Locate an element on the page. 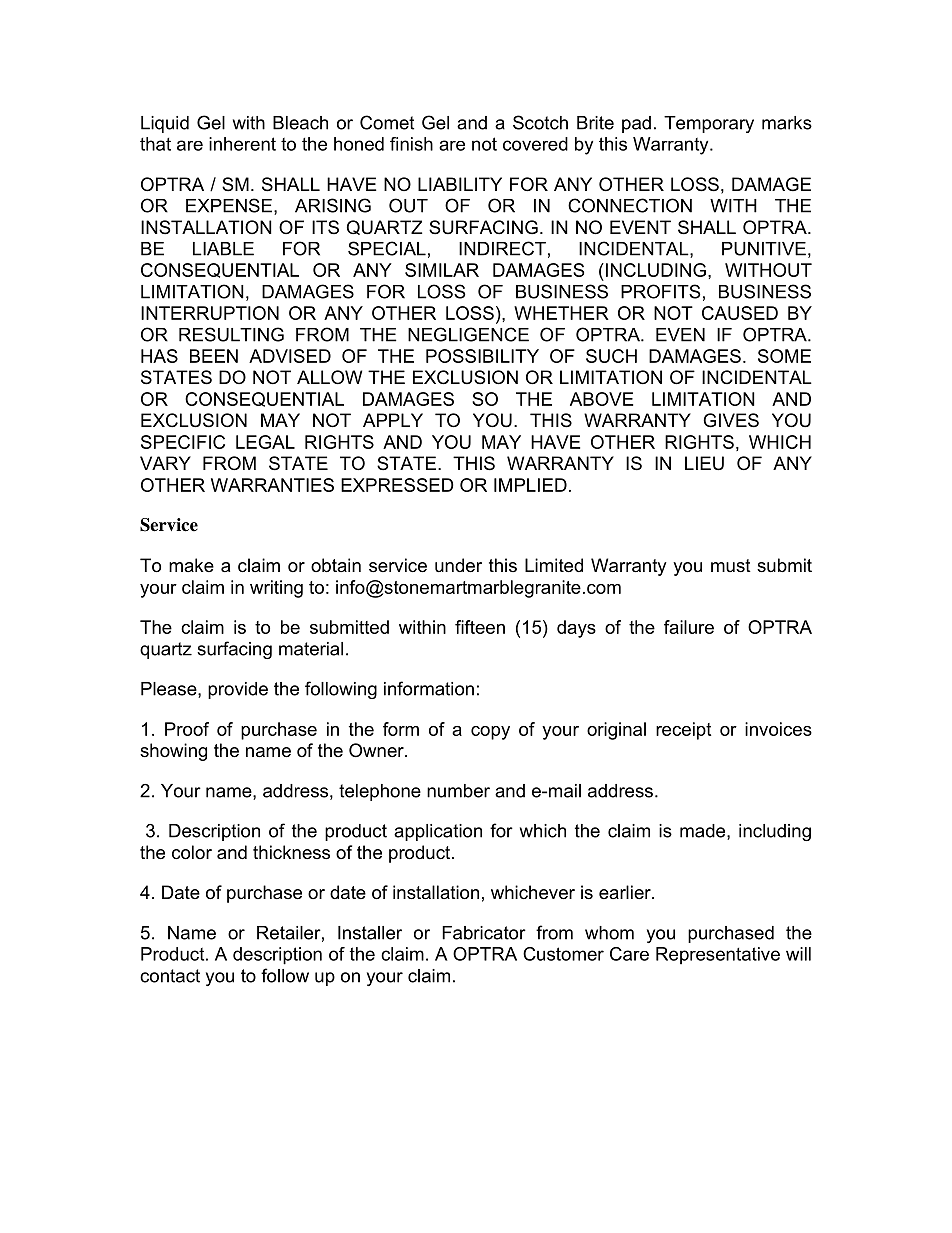  inherent is located at coordinates (242, 144).
